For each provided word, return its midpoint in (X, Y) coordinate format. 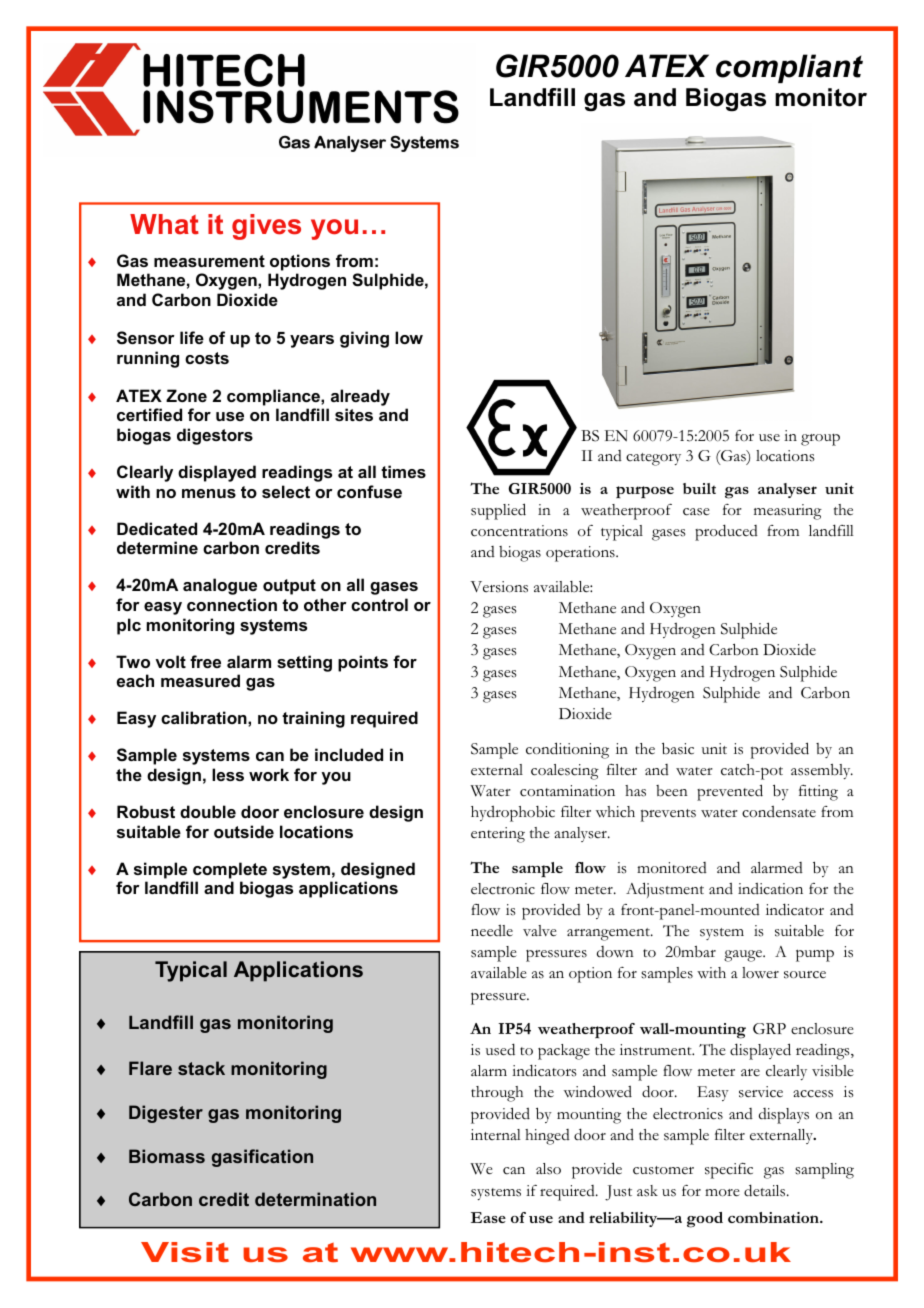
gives (266, 227)
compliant (789, 68)
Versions (499, 587)
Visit (185, 1252)
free (205, 661)
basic (678, 748)
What (164, 224)
